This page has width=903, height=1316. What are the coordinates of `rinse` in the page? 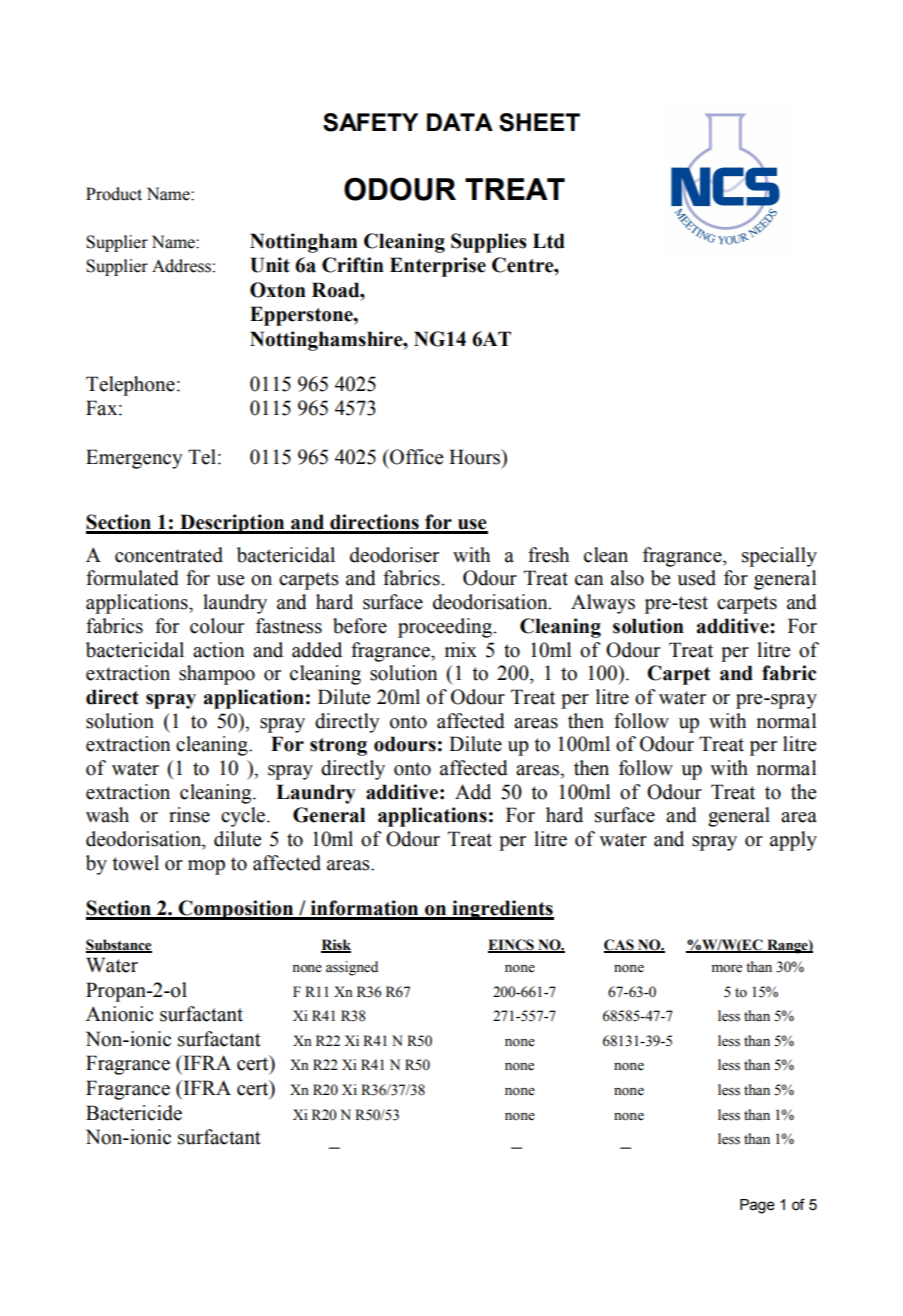 It's located at (189, 815).
